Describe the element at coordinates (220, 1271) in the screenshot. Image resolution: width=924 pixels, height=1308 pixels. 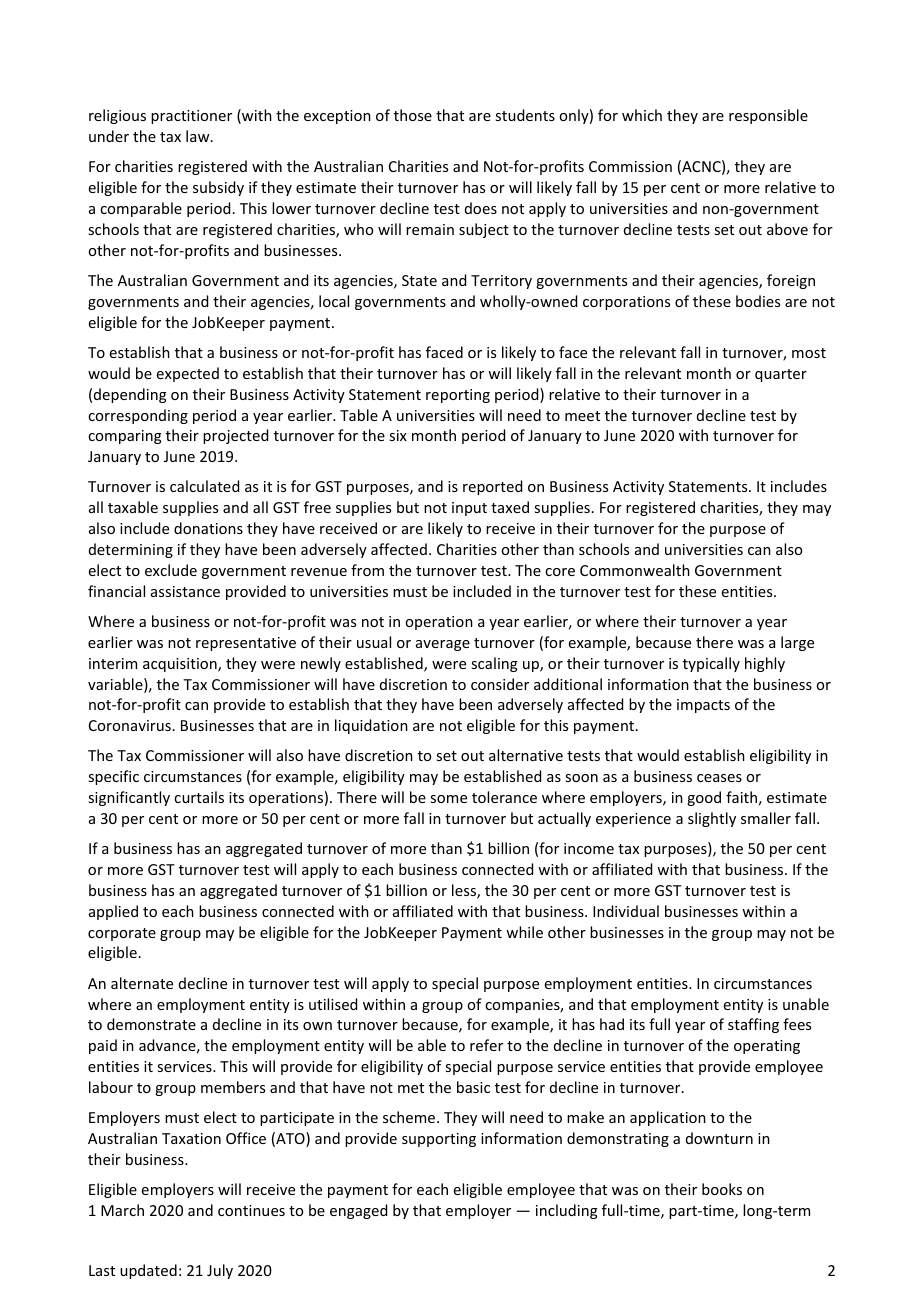
I see `July` at that location.
